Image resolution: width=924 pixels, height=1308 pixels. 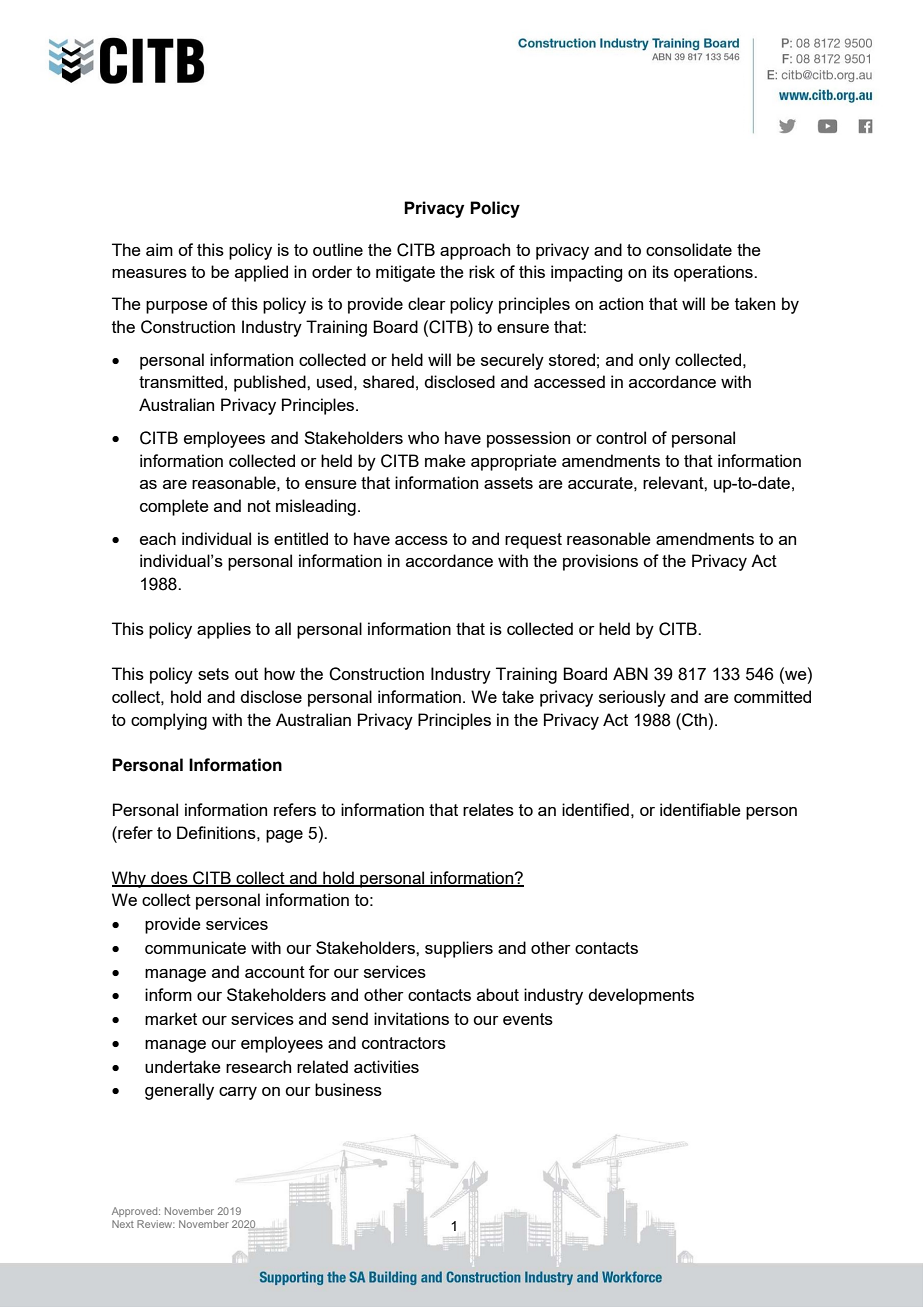 What do you see at coordinates (488, 809) in the document?
I see `relates` at bounding box center [488, 809].
